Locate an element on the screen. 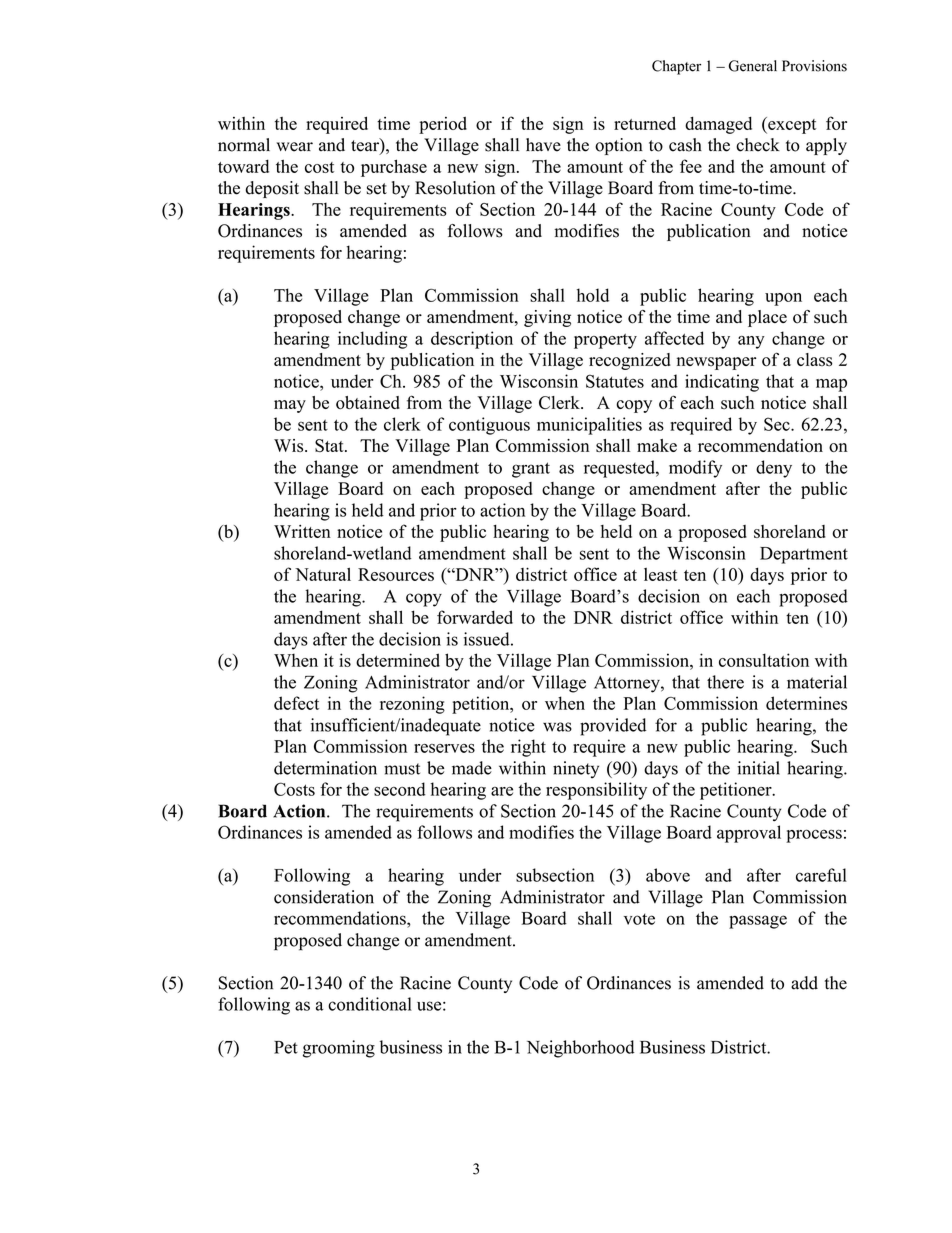 The height and width of the screenshot is (1233, 952). wear is located at coordinates (295, 147).
